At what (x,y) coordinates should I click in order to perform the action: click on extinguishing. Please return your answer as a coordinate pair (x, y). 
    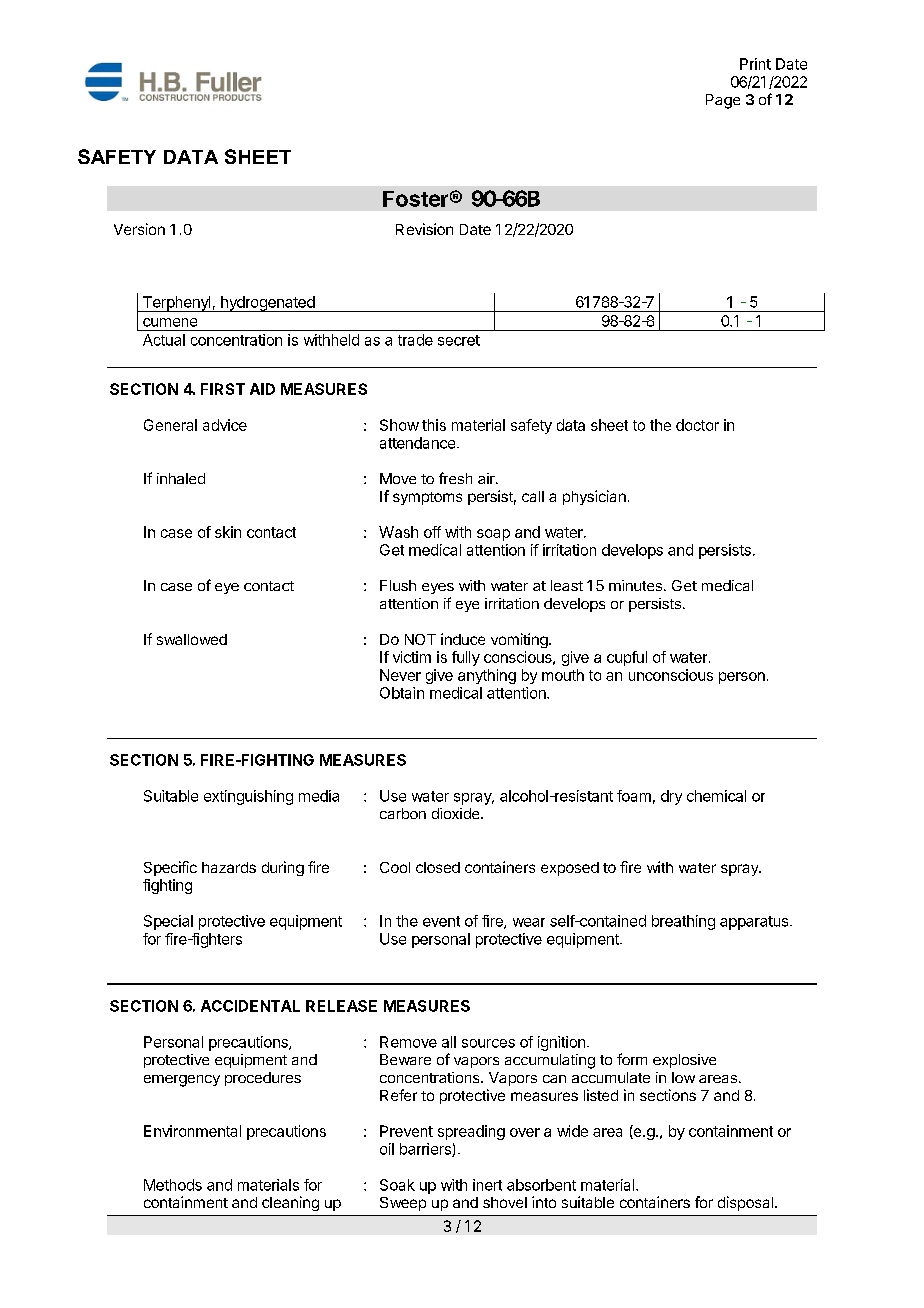
    Looking at the image, I should click on (248, 797).
